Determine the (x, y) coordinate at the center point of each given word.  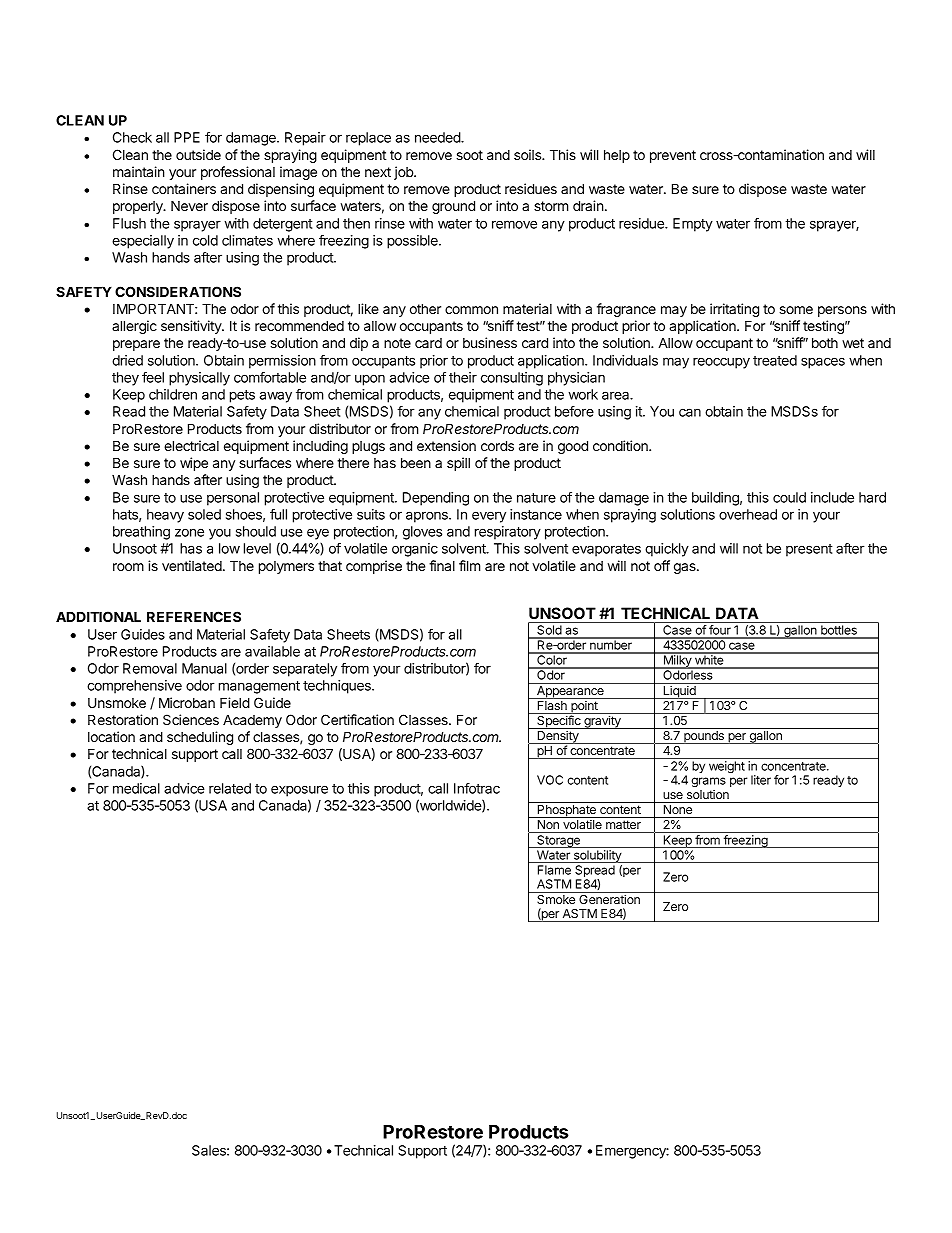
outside (198, 154)
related (230, 788)
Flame (554, 870)
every (489, 517)
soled (204, 514)
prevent (673, 156)
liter (761, 780)
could (789, 497)
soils (528, 154)
